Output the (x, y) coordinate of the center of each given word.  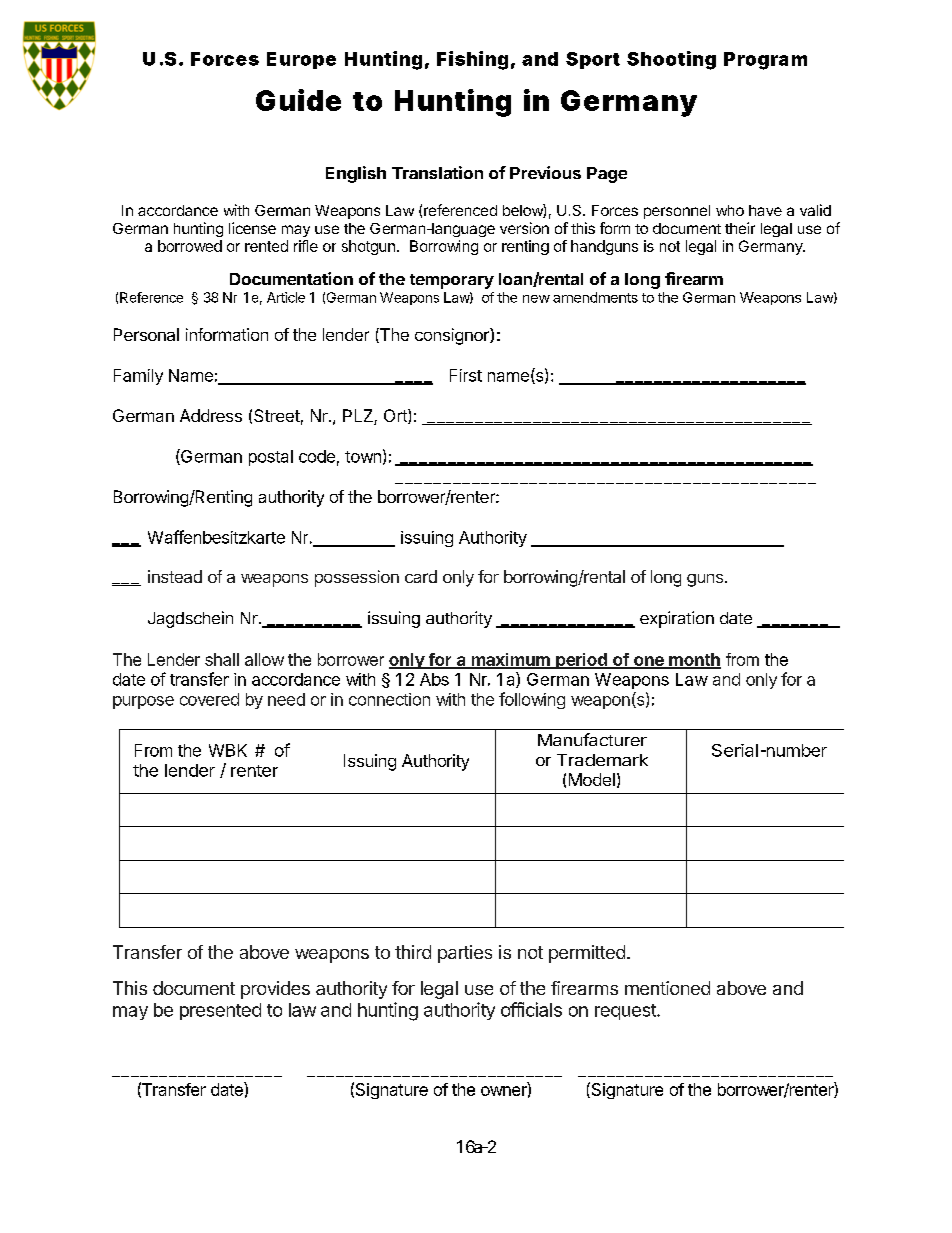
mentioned (667, 988)
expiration (677, 619)
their (740, 228)
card (421, 576)
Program (765, 61)
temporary (452, 281)
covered (209, 699)
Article (286, 297)
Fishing (472, 60)
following (532, 700)
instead (175, 576)
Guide (298, 100)
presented (220, 1011)
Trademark (602, 760)
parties (465, 954)
